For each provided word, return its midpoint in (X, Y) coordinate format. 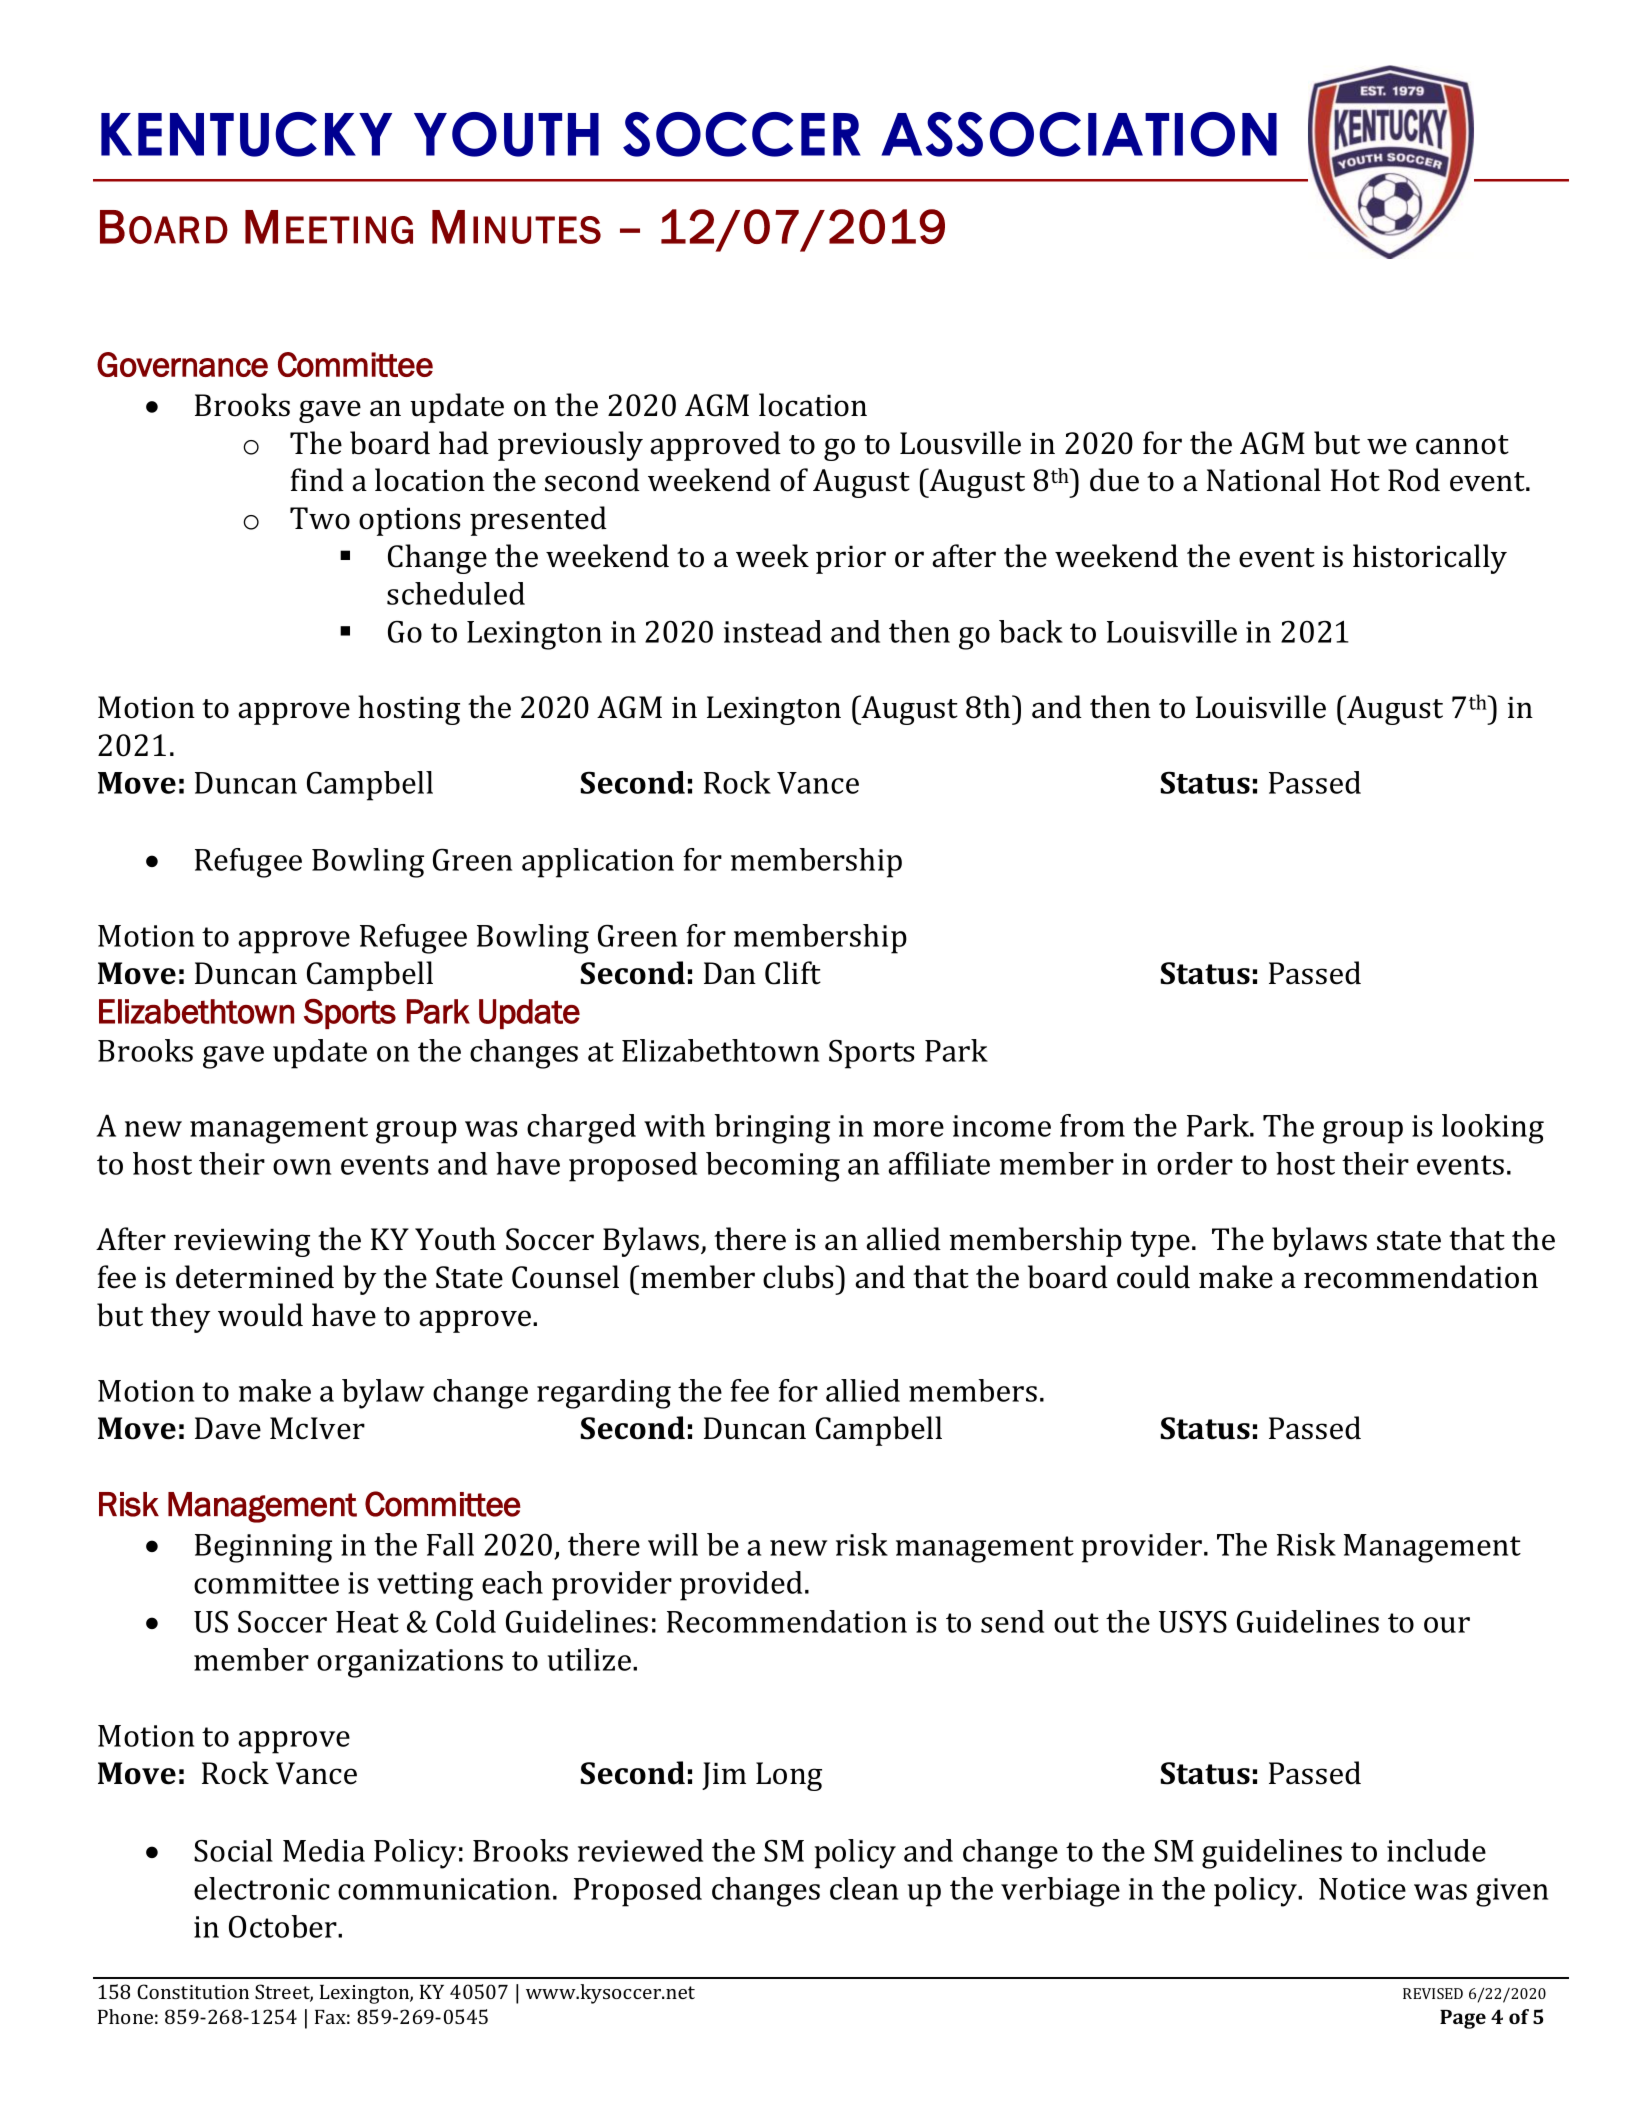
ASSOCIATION (1079, 134)
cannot (1462, 445)
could (1153, 1277)
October (284, 1926)
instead (773, 631)
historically (1430, 559)
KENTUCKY (246, 134)
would (260, 1315)
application (598, 863)
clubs (799, 1277)
